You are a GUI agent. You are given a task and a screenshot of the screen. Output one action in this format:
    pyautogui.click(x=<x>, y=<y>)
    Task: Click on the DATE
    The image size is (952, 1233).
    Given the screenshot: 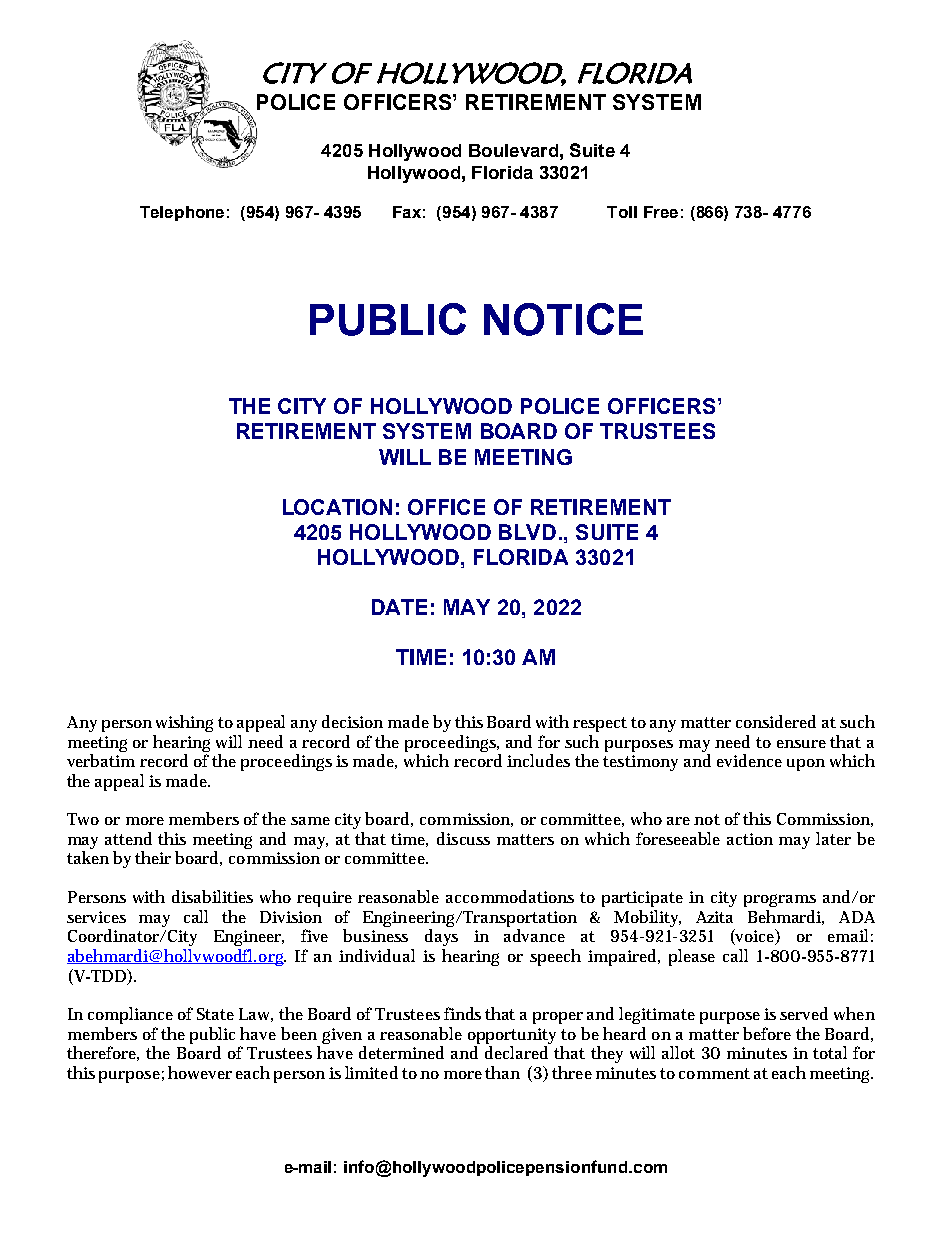 What is the action you would take?
    pyautogui.click(x=399, y=607)
